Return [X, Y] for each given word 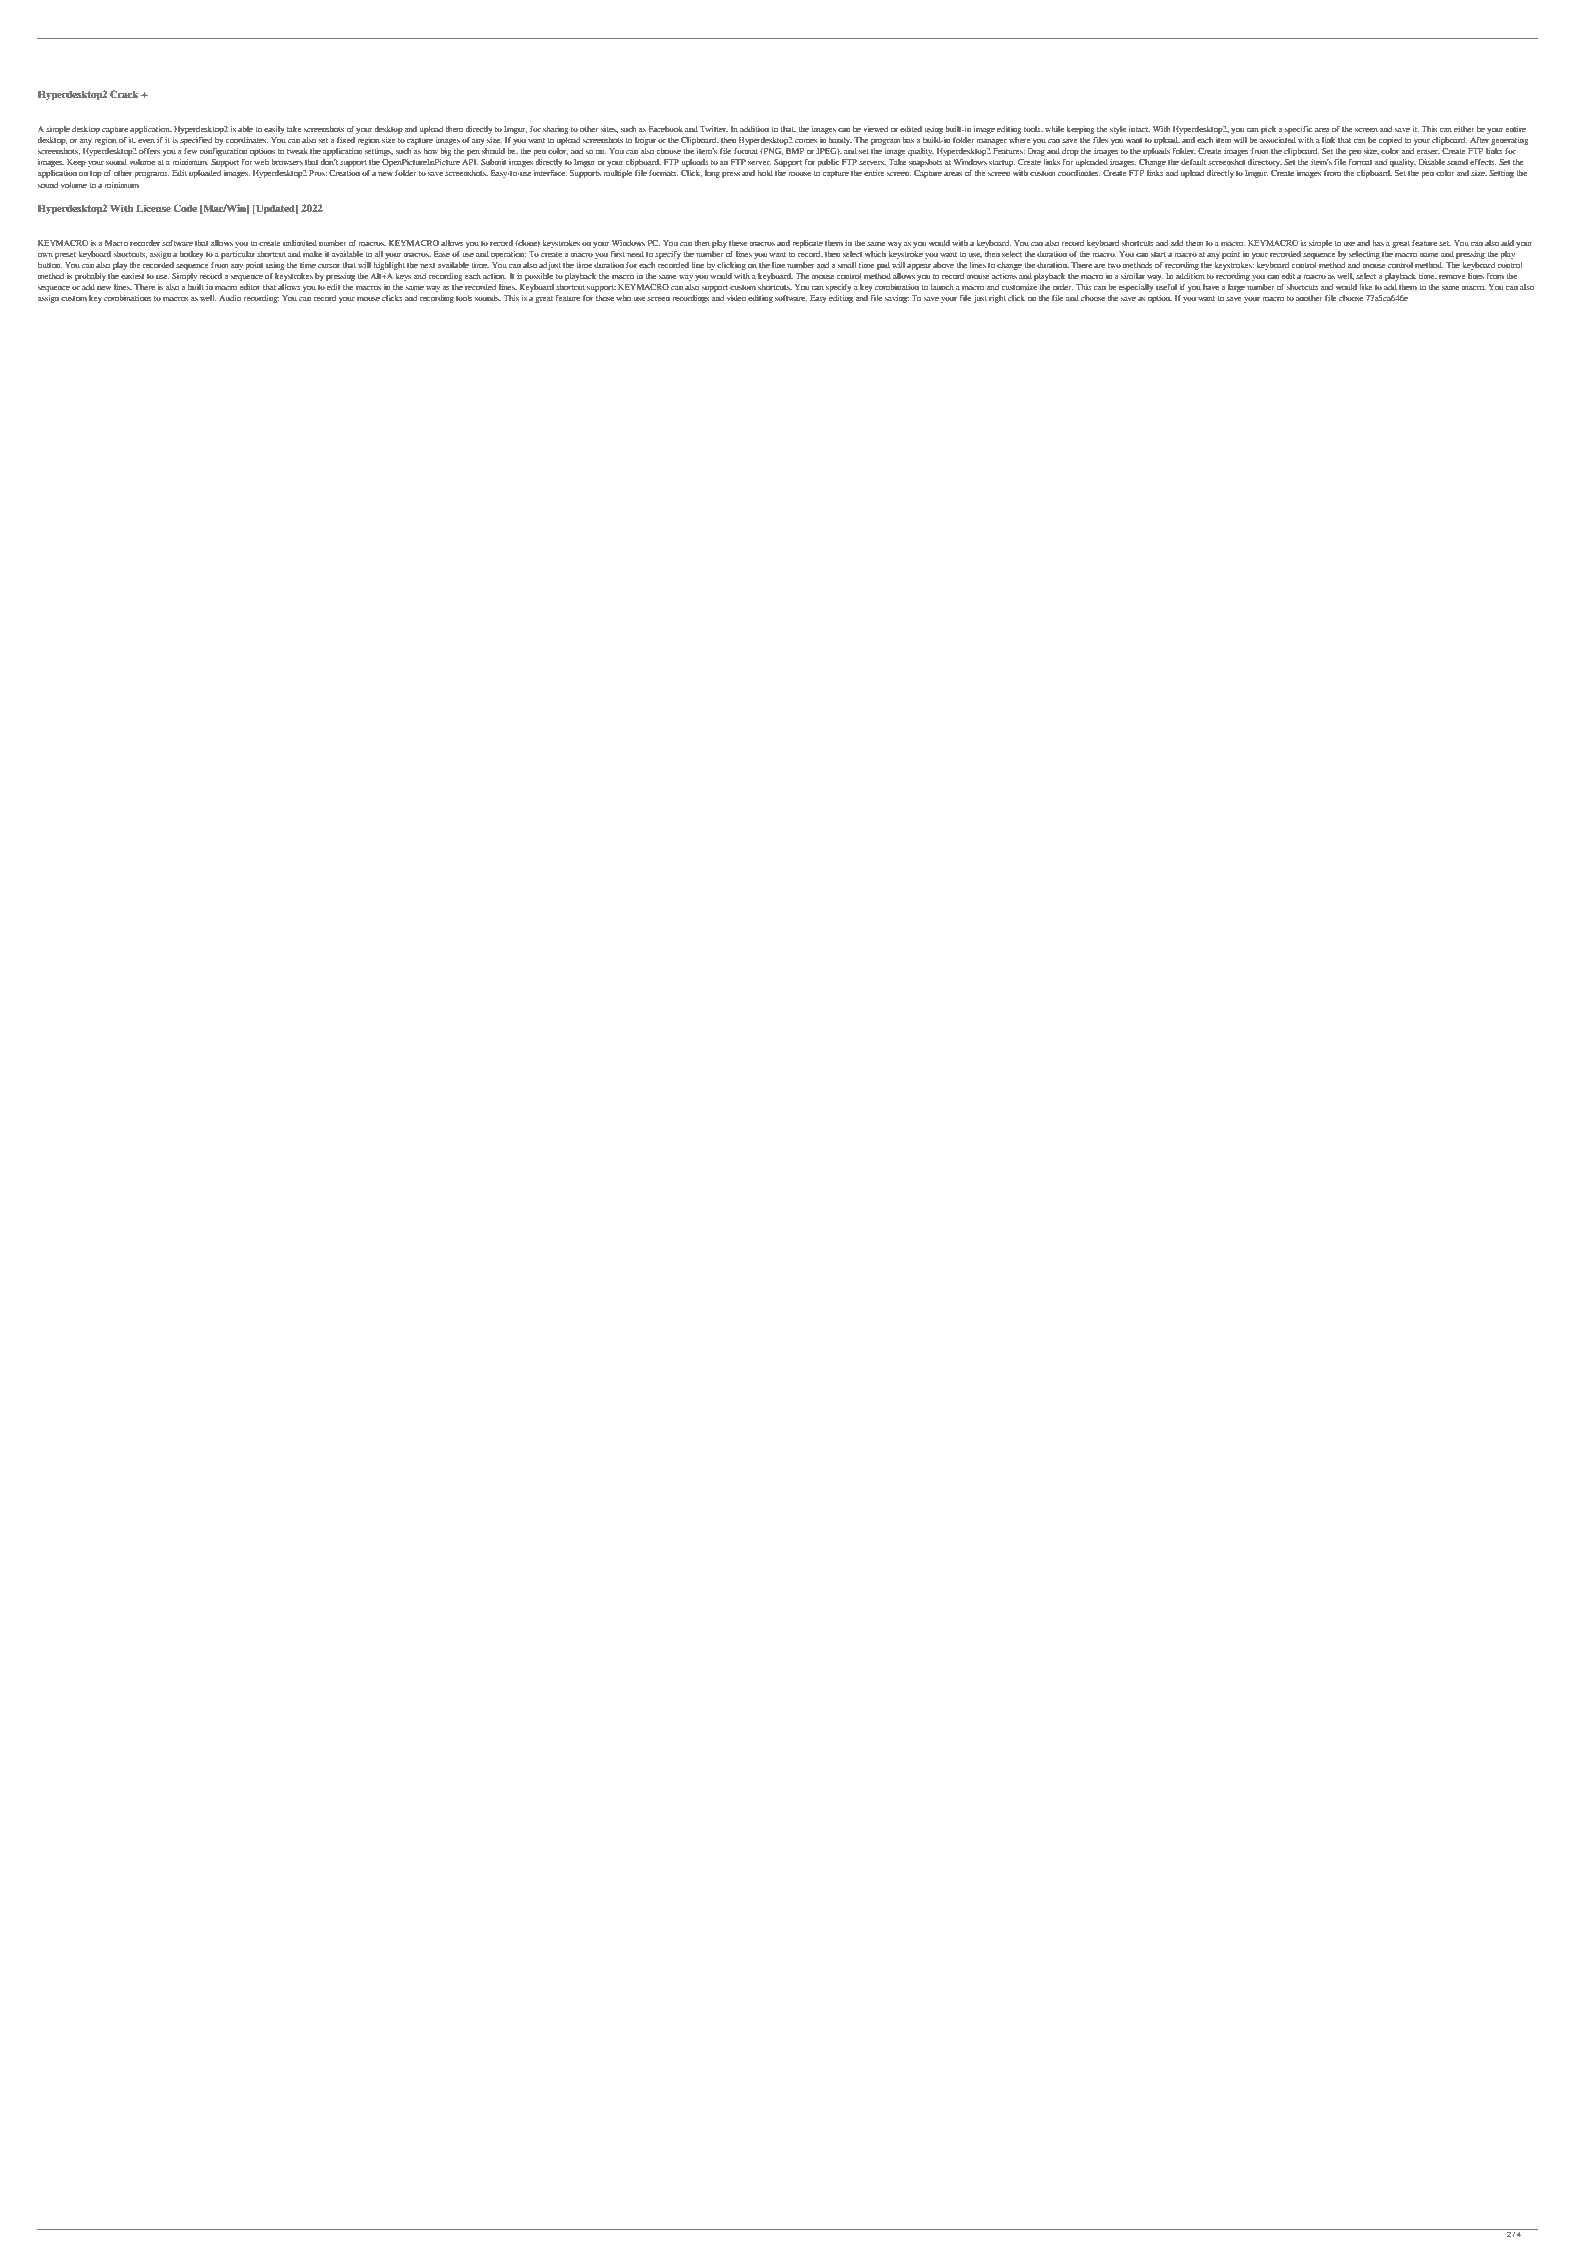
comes [806, 141]
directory [1264, 163]
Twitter [714, 129]
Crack [124, 94]
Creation [344, 173]
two [1114, 265]
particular [238, 255]
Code [185, 208]
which [875, 254]
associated [1278, 140]
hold [765, 173]
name [1429, 255]
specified [196, 141]
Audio [230, 298]
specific [1299, 130]
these [738, 243]
